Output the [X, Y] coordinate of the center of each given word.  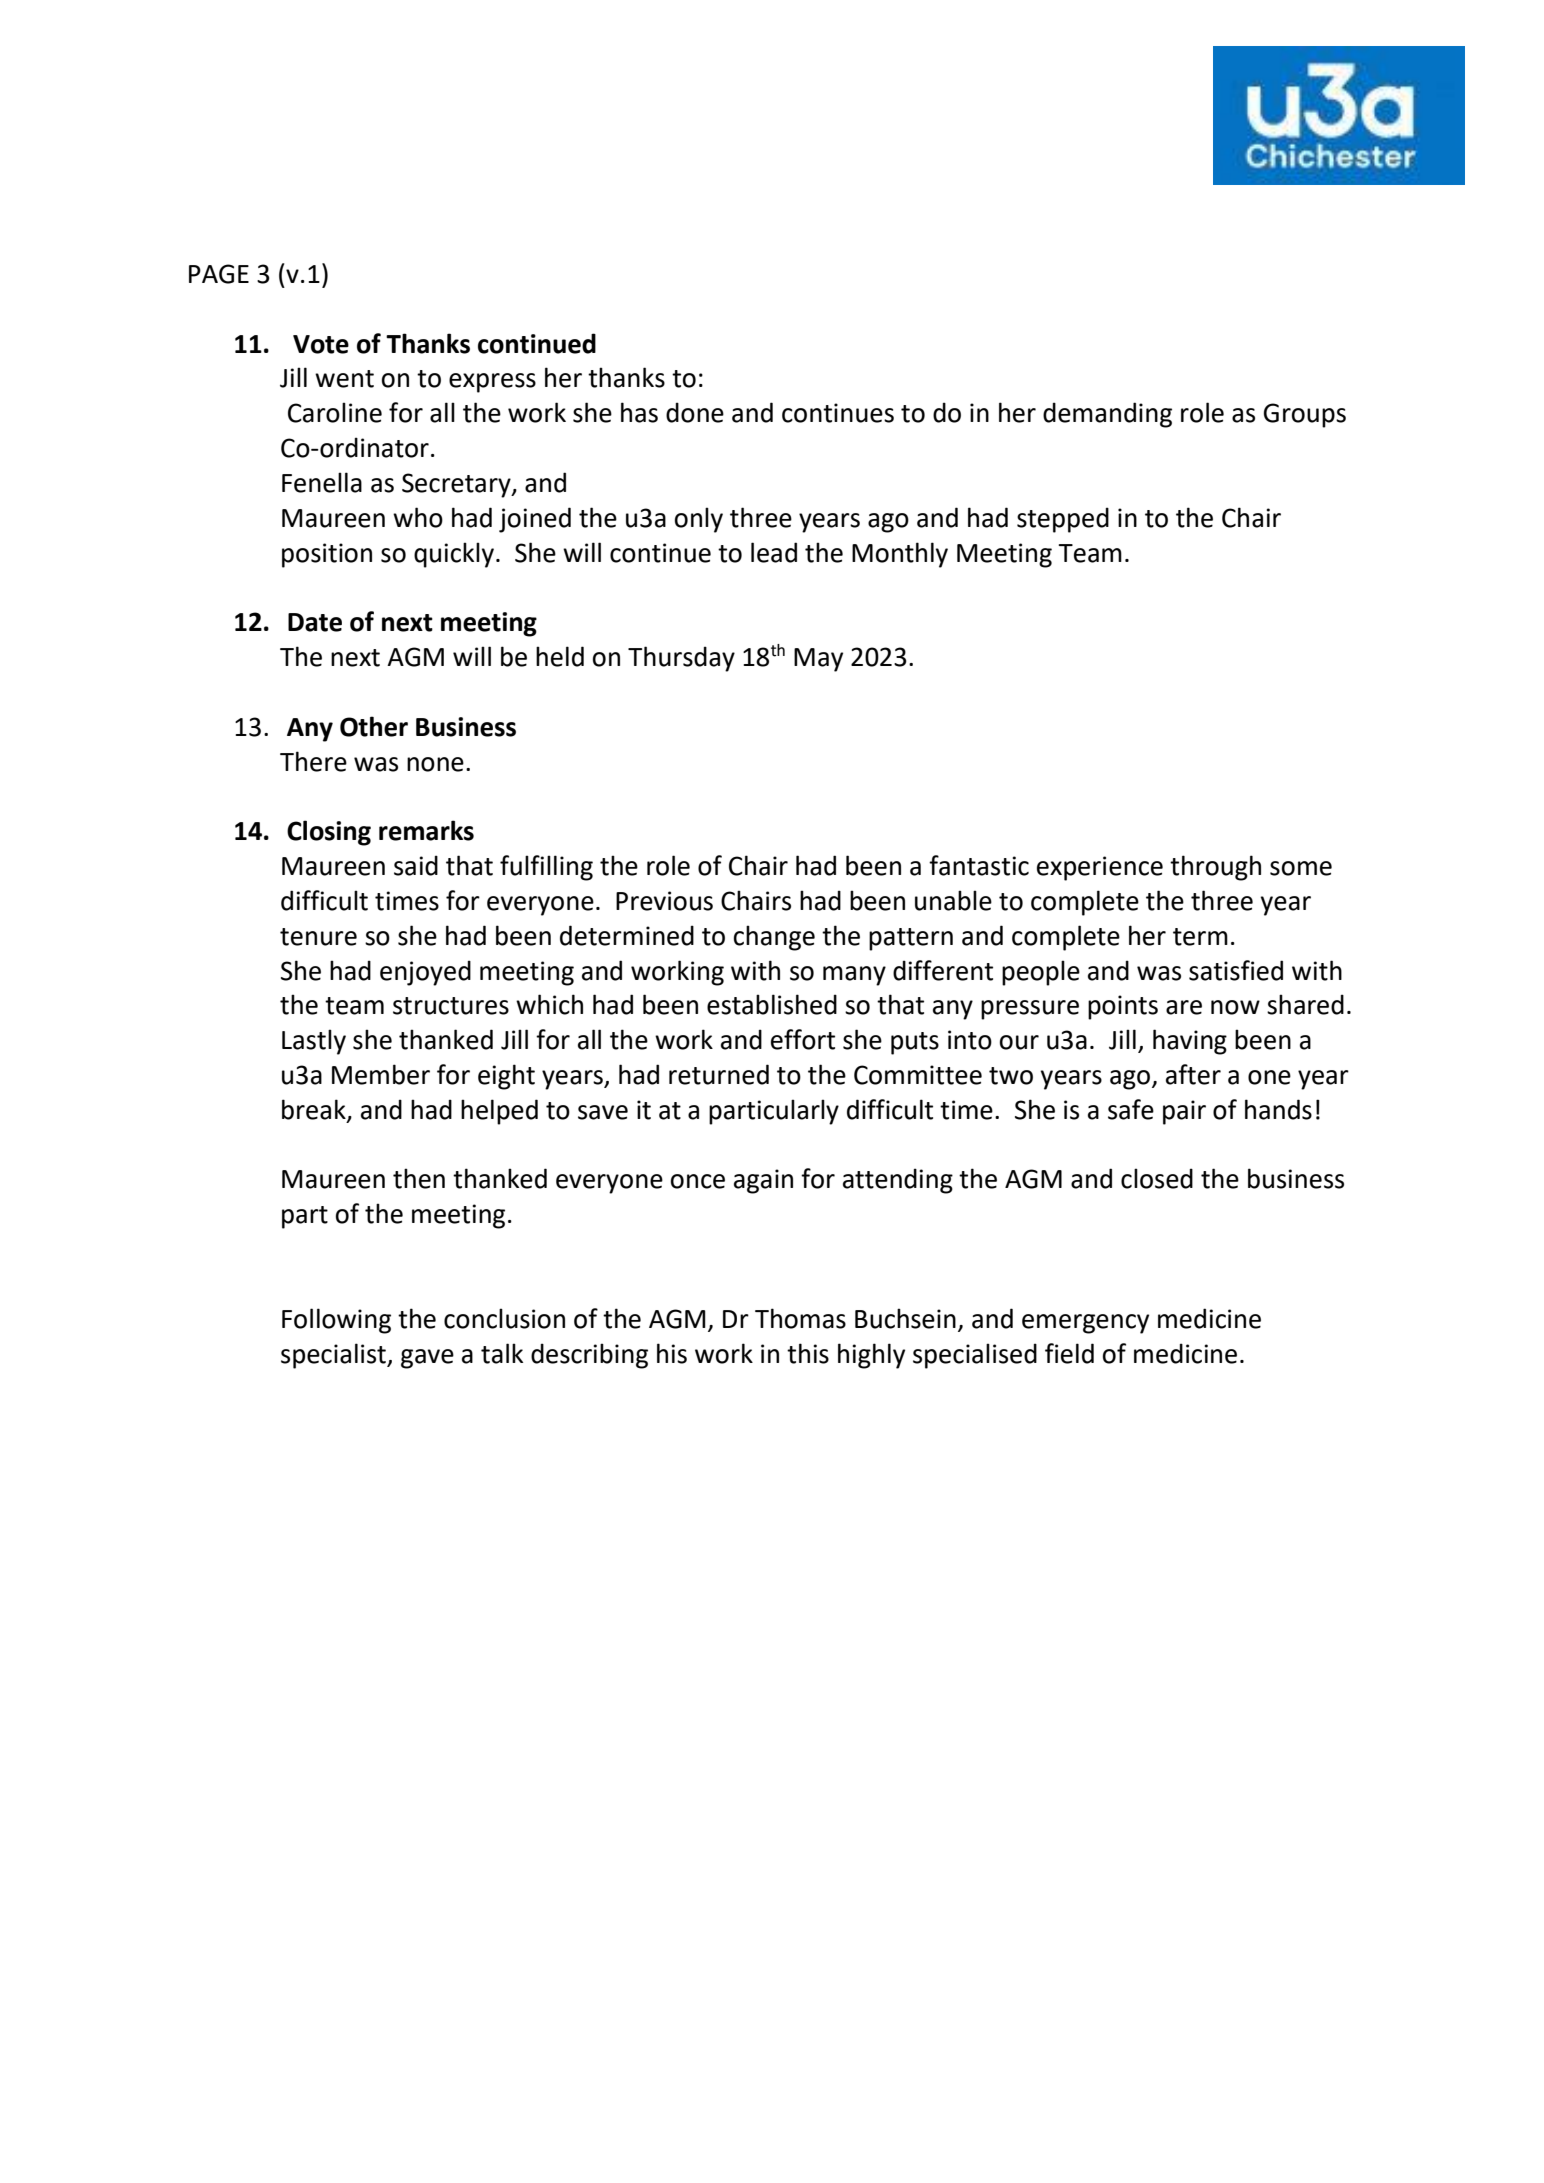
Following [336, 1321]
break [315, 1110]
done [695, 412]
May [818, 660]
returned [719, 1074]
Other [374, 726]
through [1215, 868]
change [774, 938]
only [699, 520]
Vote [321, 344]
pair [1184, 1112]
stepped [1063, 520]
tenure [318, 937]
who [418, 517]
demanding [1107, 415]
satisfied [1236, 970]
